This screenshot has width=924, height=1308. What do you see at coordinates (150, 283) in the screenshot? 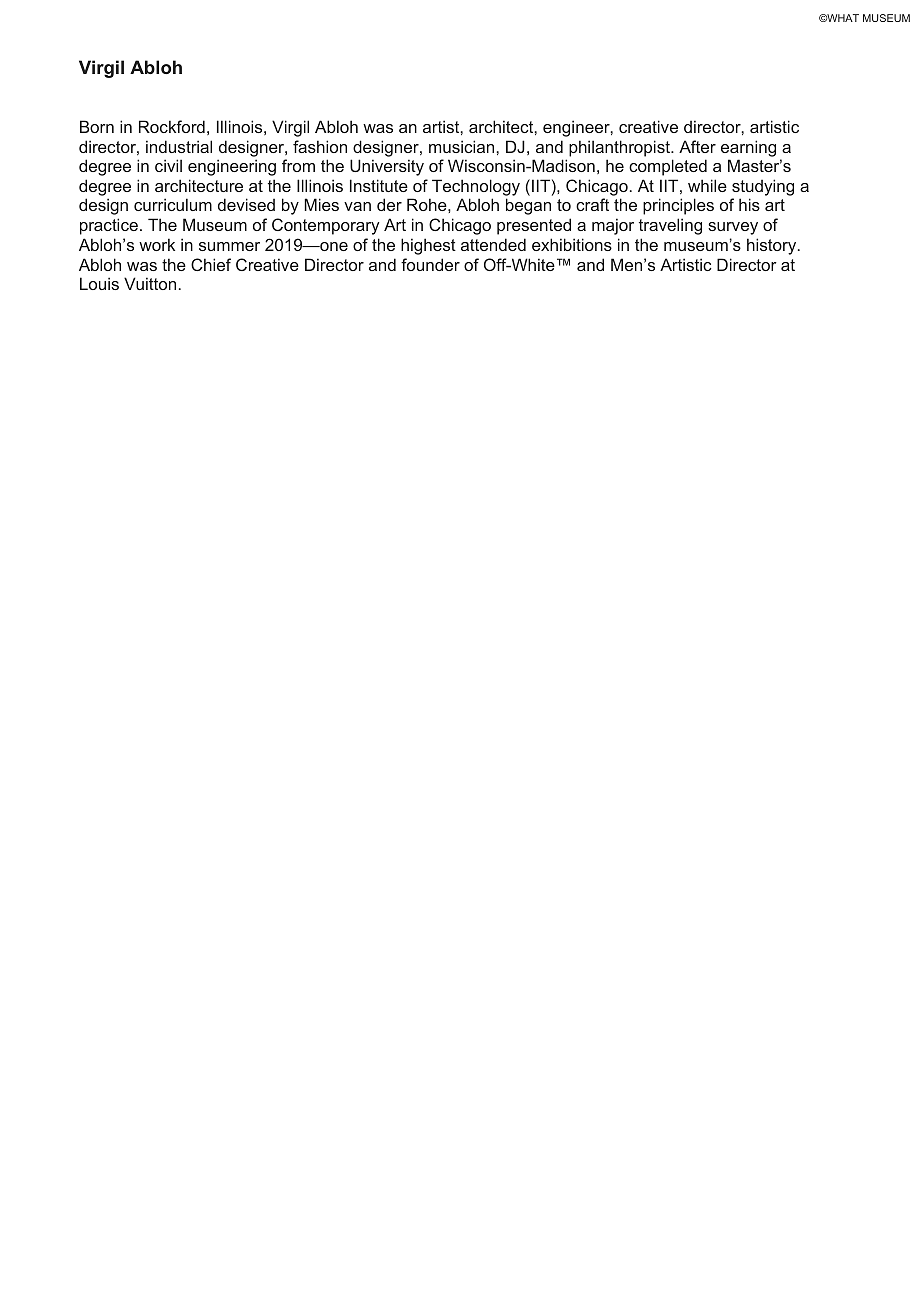
I see `Vuitton` at bounding box center [150, 283].
